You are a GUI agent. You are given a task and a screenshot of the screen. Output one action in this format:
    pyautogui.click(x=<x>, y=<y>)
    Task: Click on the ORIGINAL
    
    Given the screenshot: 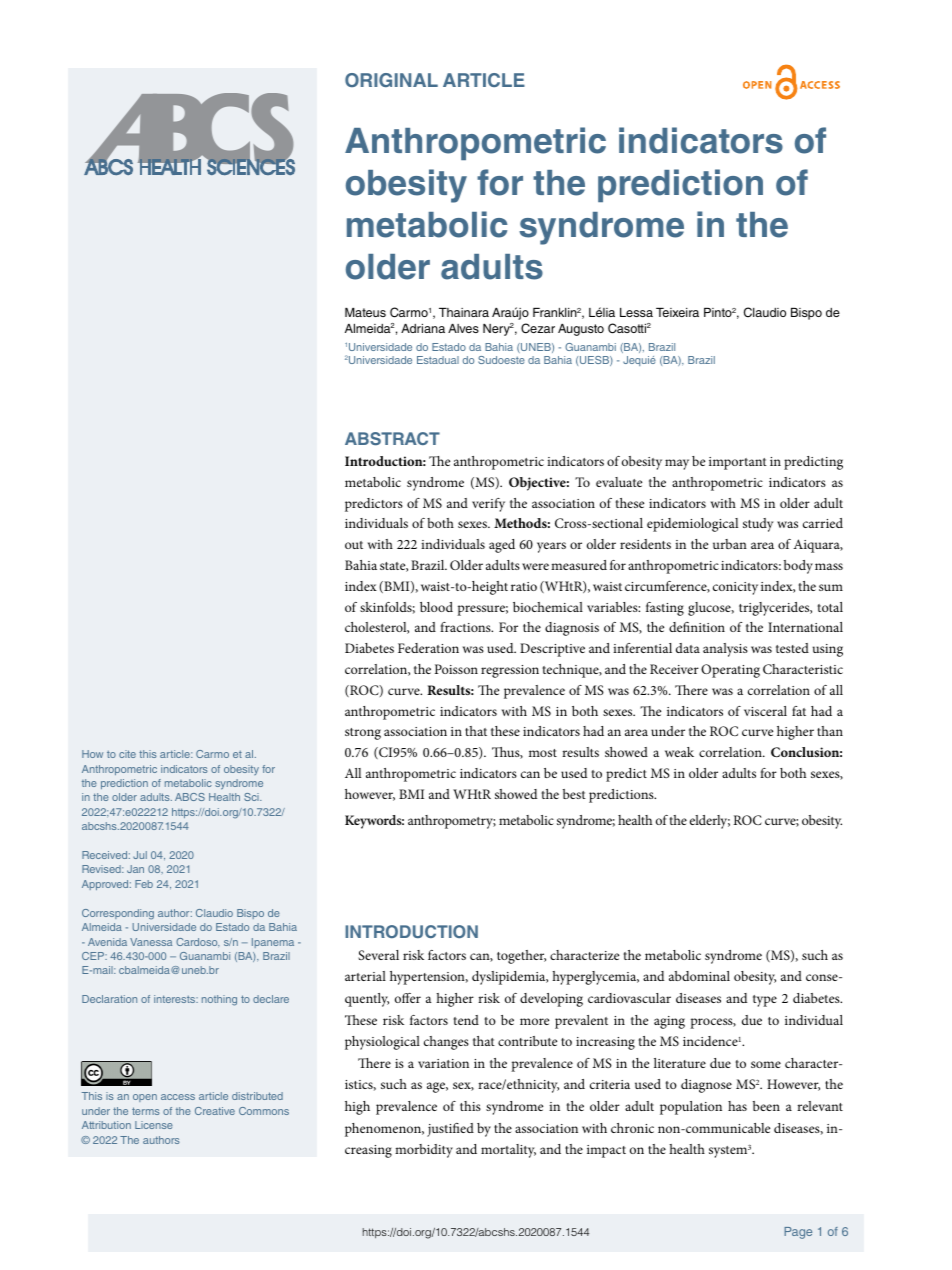 What is the action you would take?
    pyautogui.click(x=391, y=80)
